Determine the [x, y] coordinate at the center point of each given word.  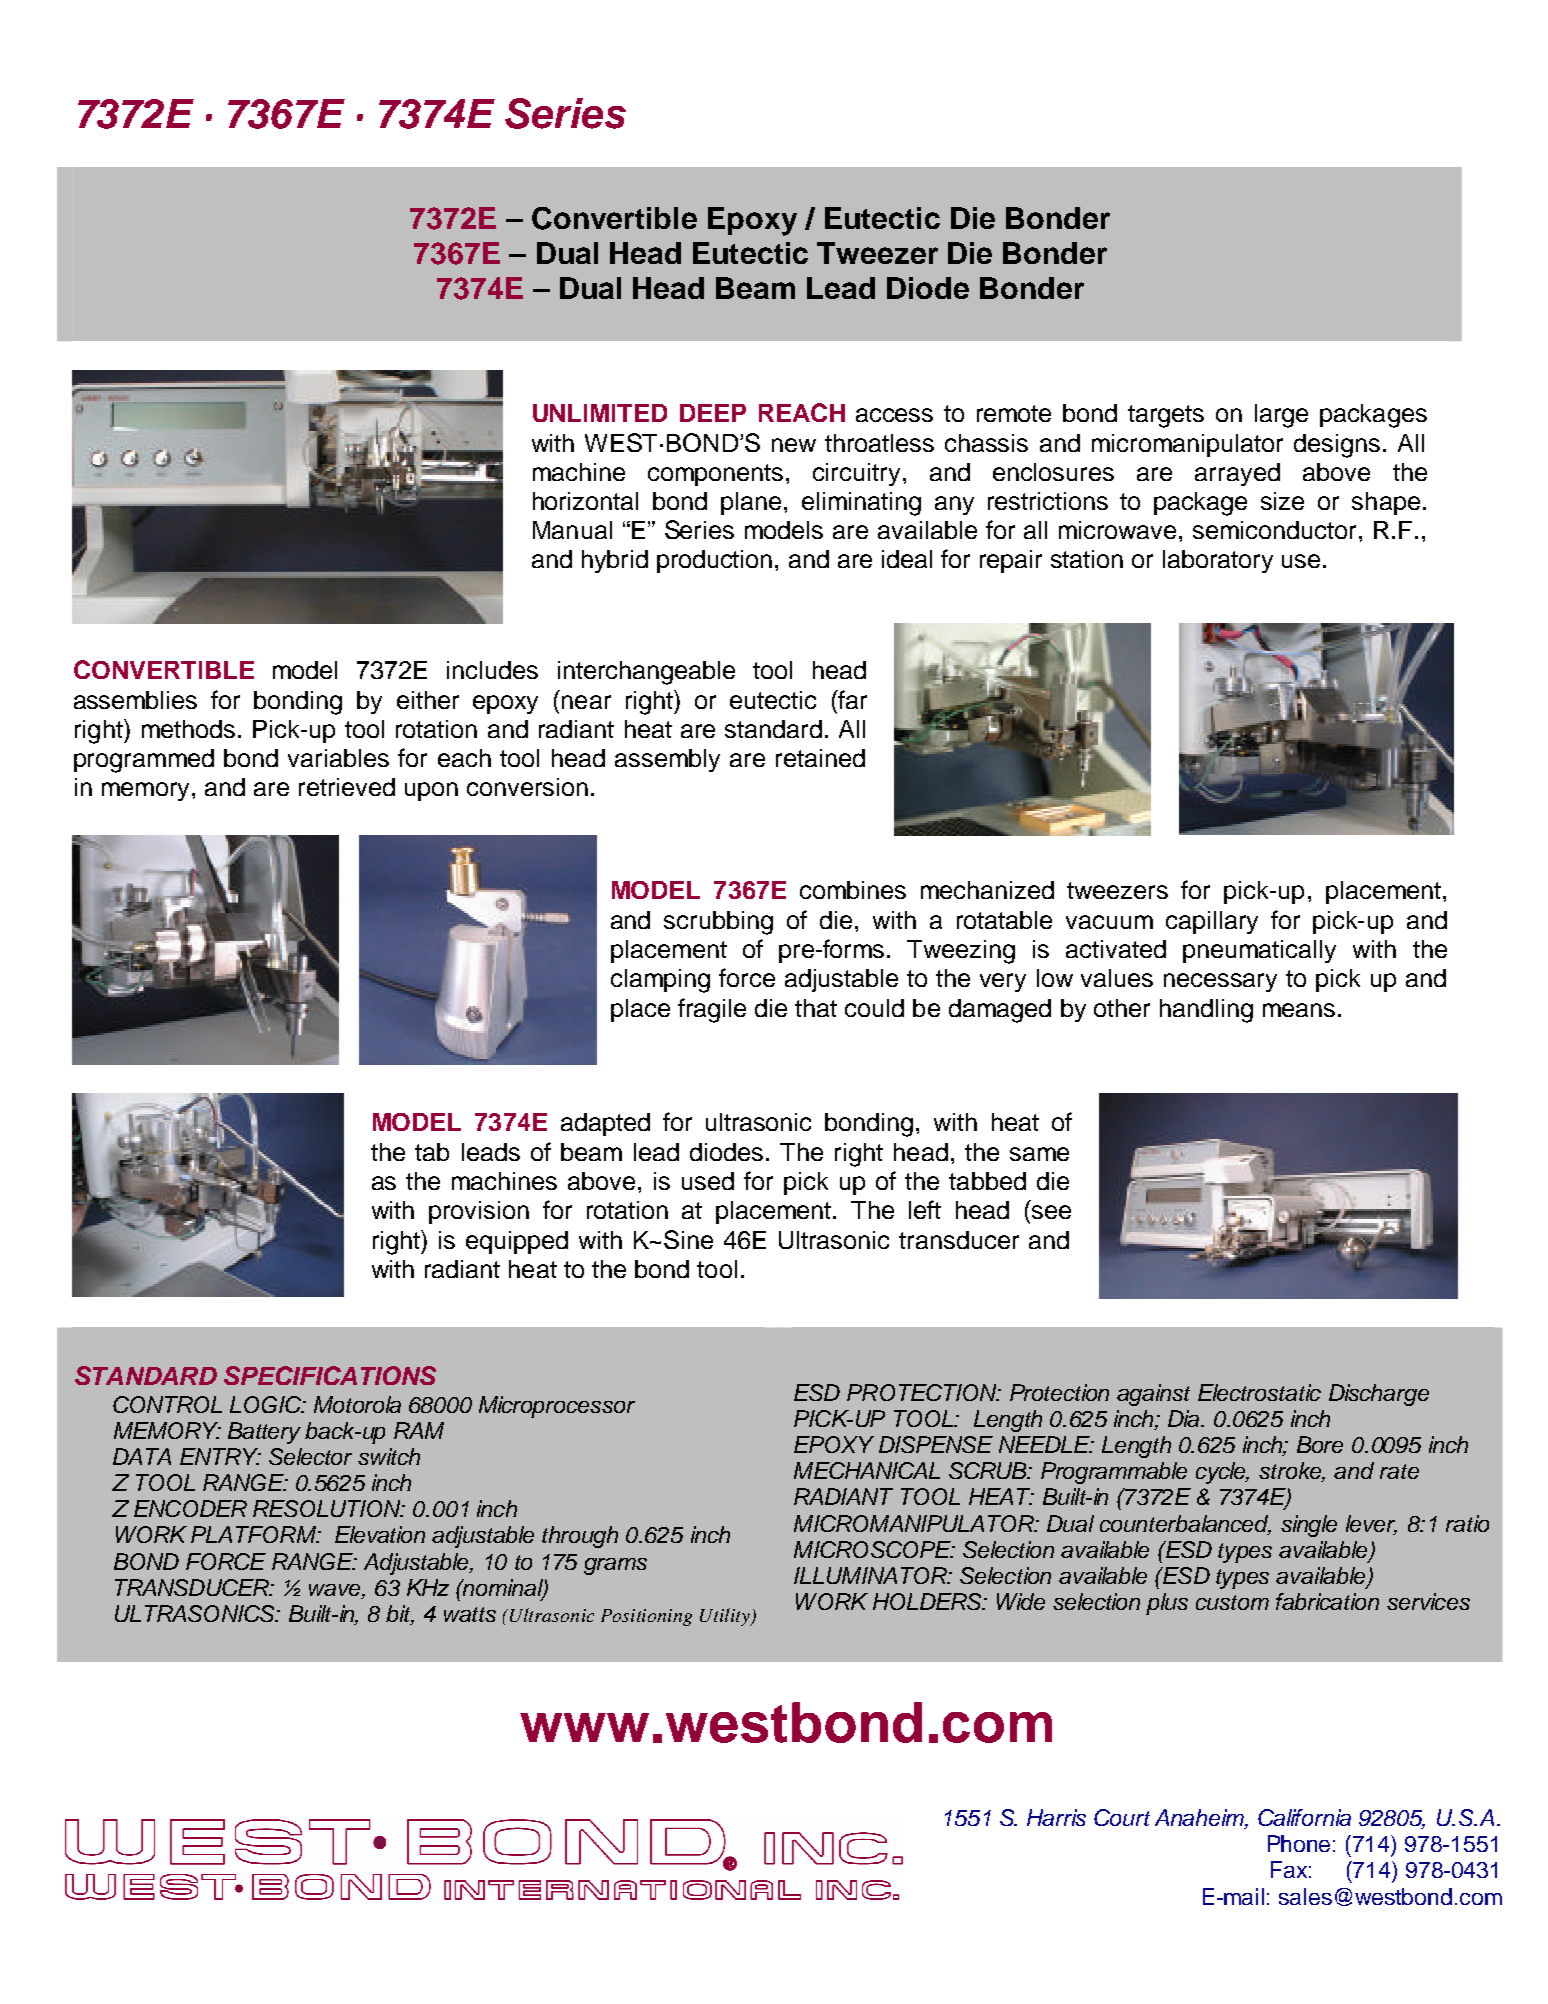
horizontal [585, 501]
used [708, 1181]
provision [479, 1212]
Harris [1056, 1817]
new [794, 445]
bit [400, 1615]
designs [1337, 446]
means [1299, 1010]
